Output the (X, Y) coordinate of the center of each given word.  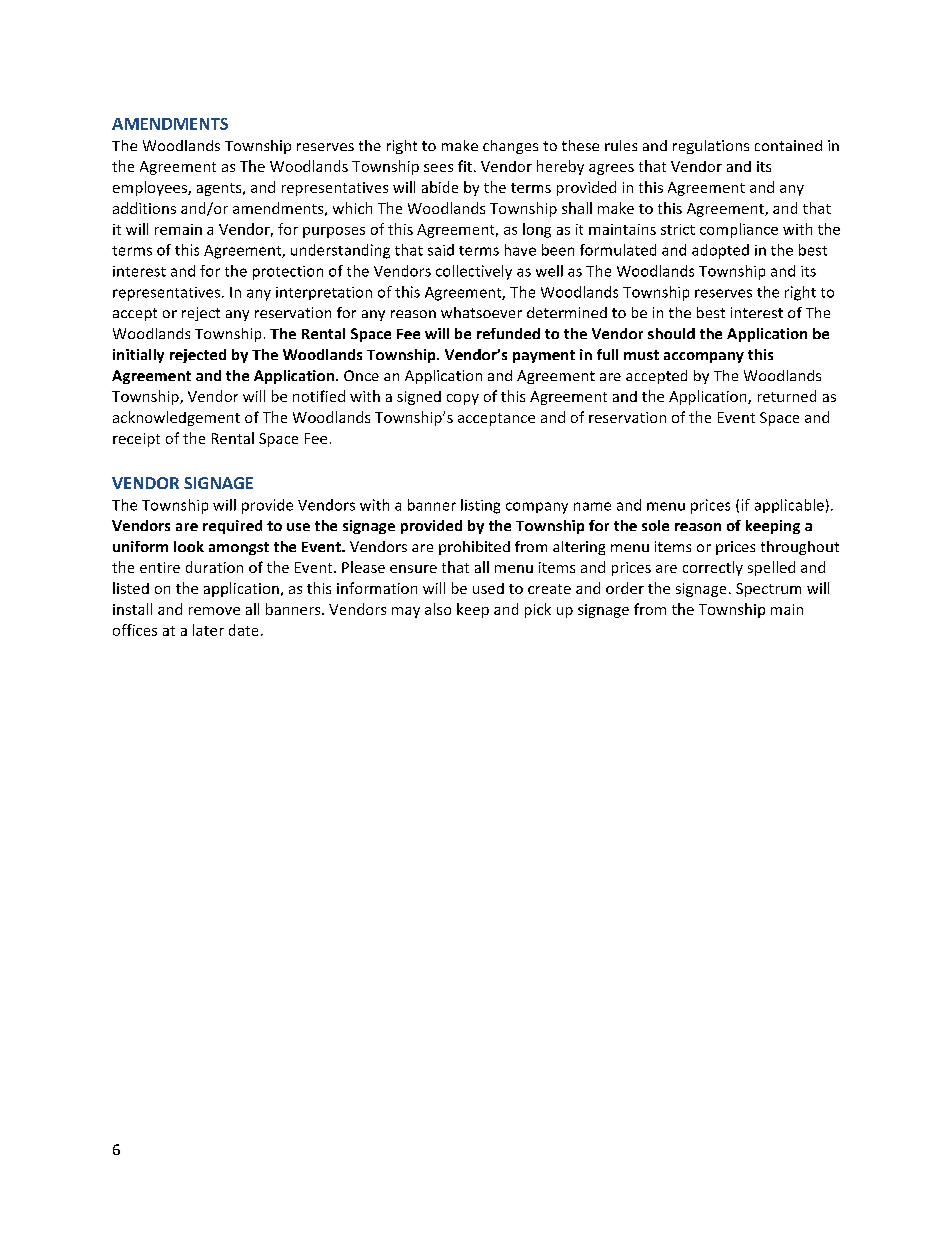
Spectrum (768, 590)
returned (787, 396)
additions (144, 208)
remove (214, 611)
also (438, 609)
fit (466, 166)
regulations (711, 147)
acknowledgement (176, 418)
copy (463, 399)
